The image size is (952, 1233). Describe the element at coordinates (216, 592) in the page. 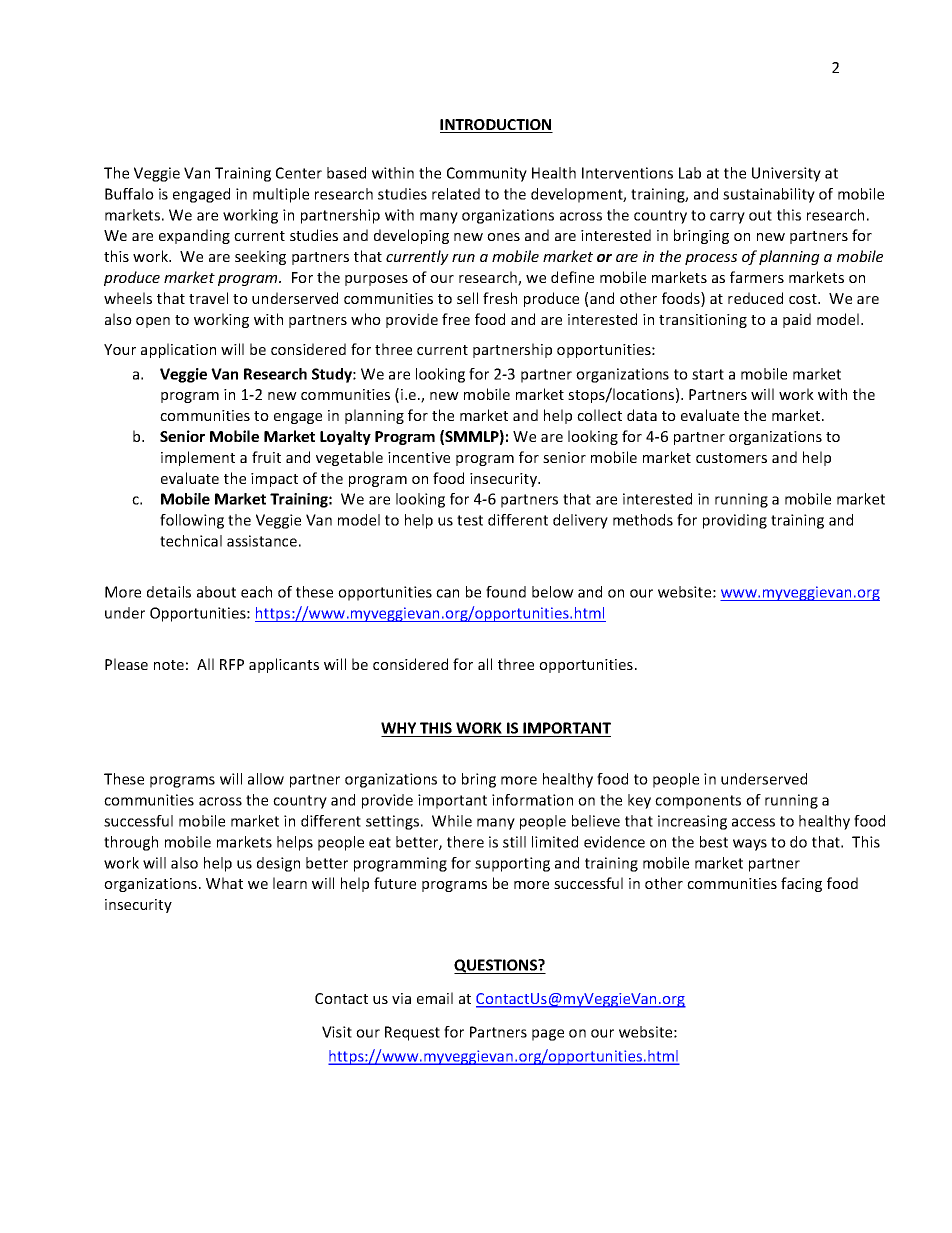

I see `about` at that location.
